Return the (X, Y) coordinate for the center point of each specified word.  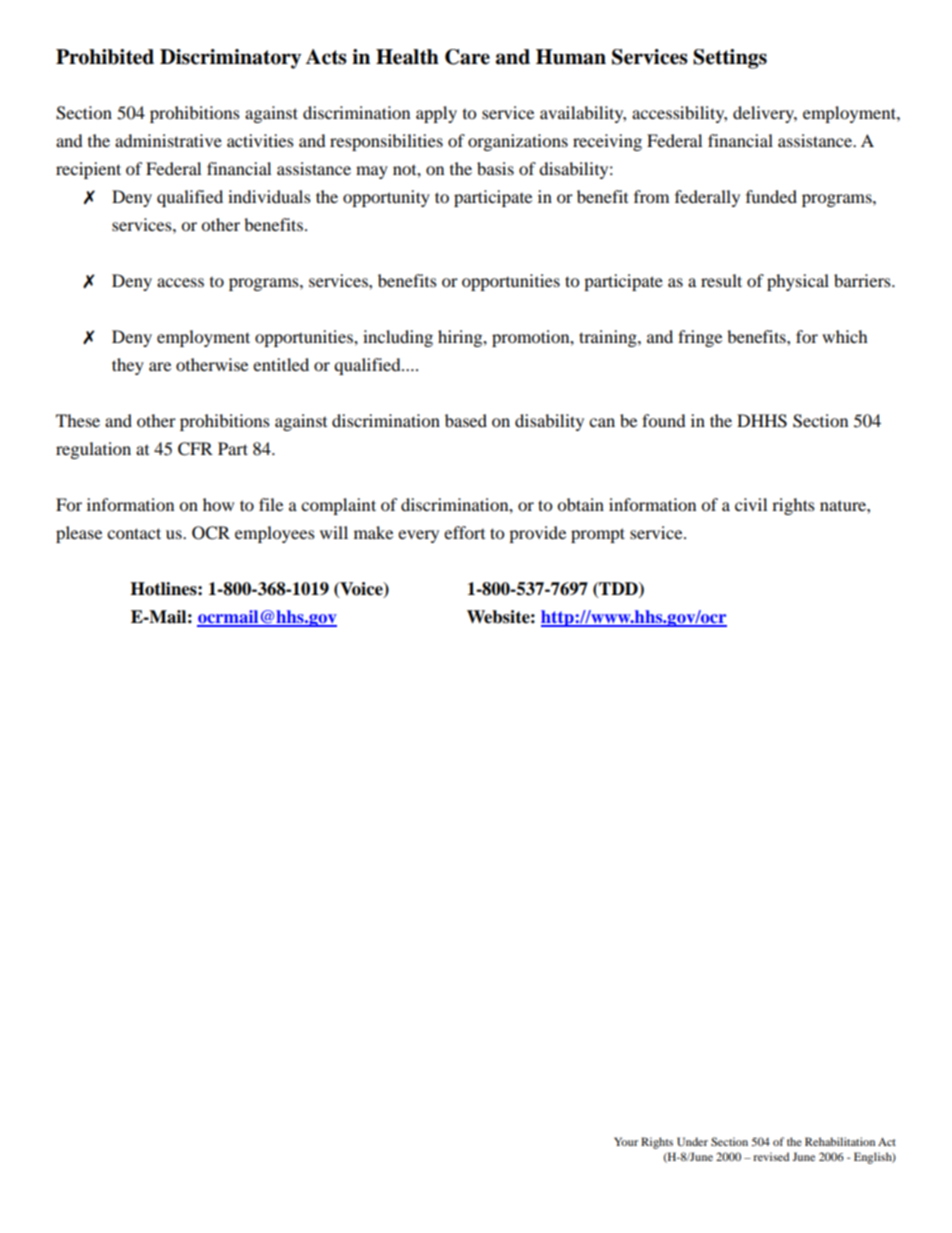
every (418, 536)
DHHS (762, 421)
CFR (195, 449)
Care (467, 57)
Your (626, 1141)
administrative (168, 140)
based (466, 420)
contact (134, 533)
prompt (598, 535)
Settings (730, 59)
